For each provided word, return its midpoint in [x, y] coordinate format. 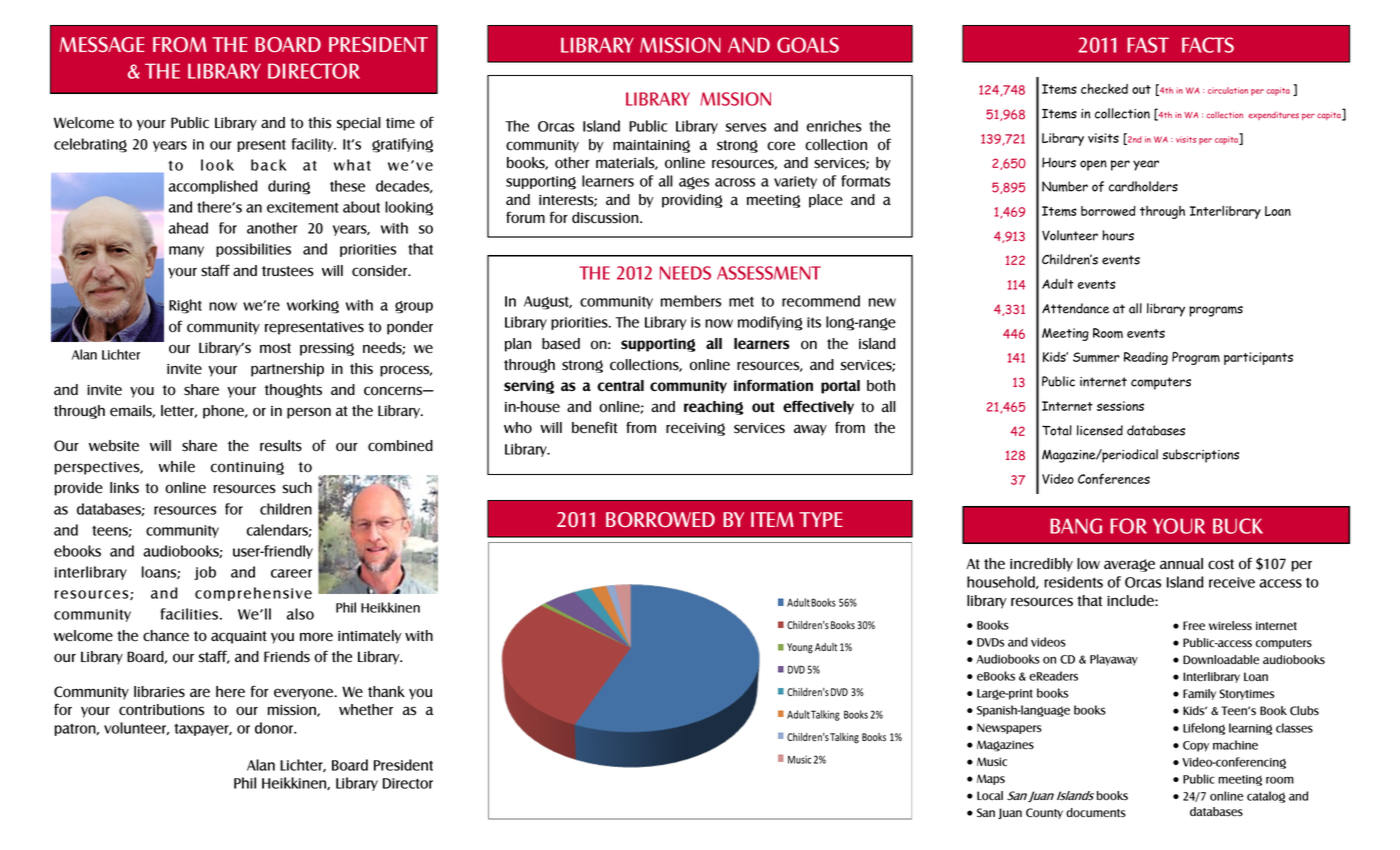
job [205, 573]
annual [1181, 563]
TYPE [820, 519]
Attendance [1075, 308]
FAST [1148, 45]
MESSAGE [101, 44]
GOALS [808, 45]
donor [275, 728]
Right [185, 306]
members [691, 301]
